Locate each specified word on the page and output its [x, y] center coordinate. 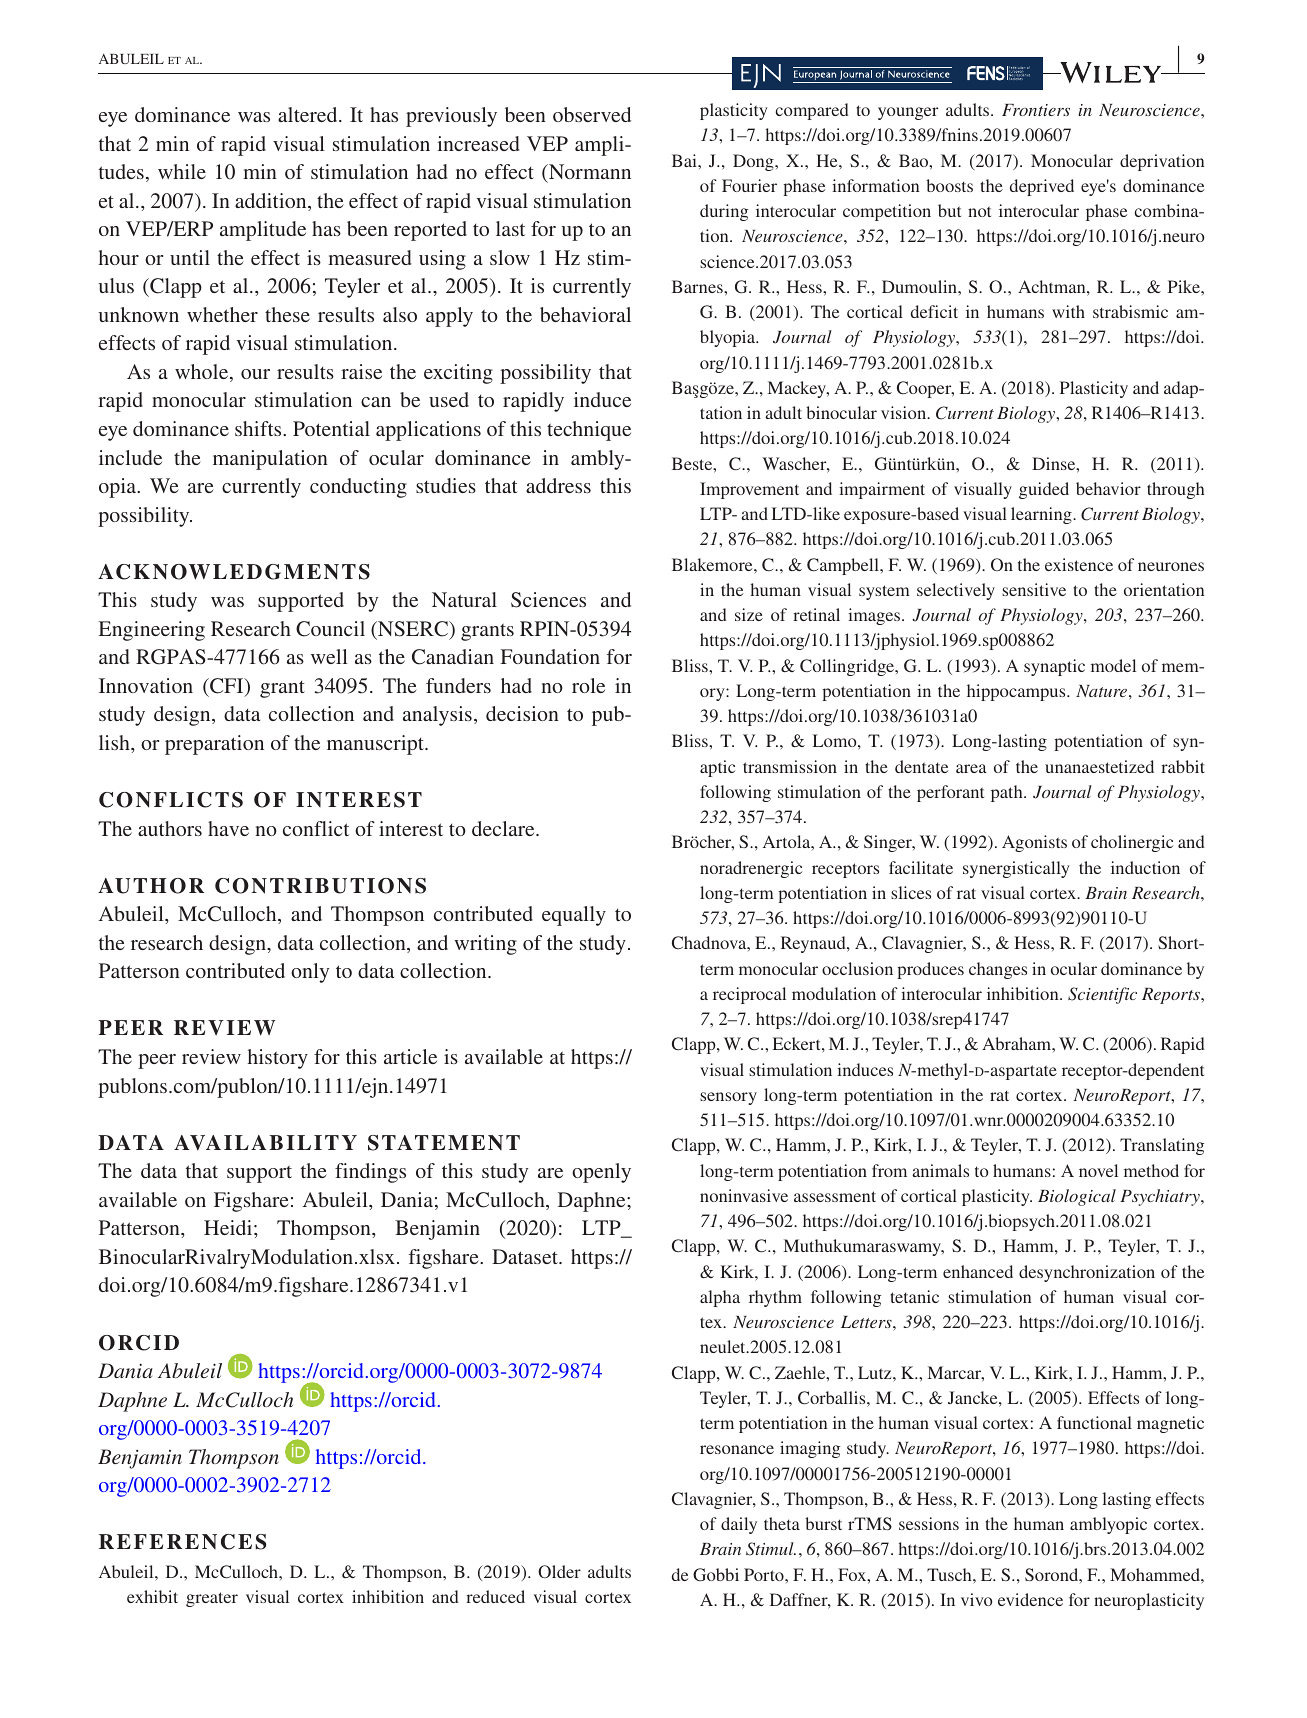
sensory [728, 1098]
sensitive [1034, 589]
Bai [685, 160]
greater [212, 1599]
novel [1098, 1170]
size [749, 614]
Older [559, 1571]
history [278, 1059]
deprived [1042, 187]
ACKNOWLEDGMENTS [234, 572]
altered [309, 114]
